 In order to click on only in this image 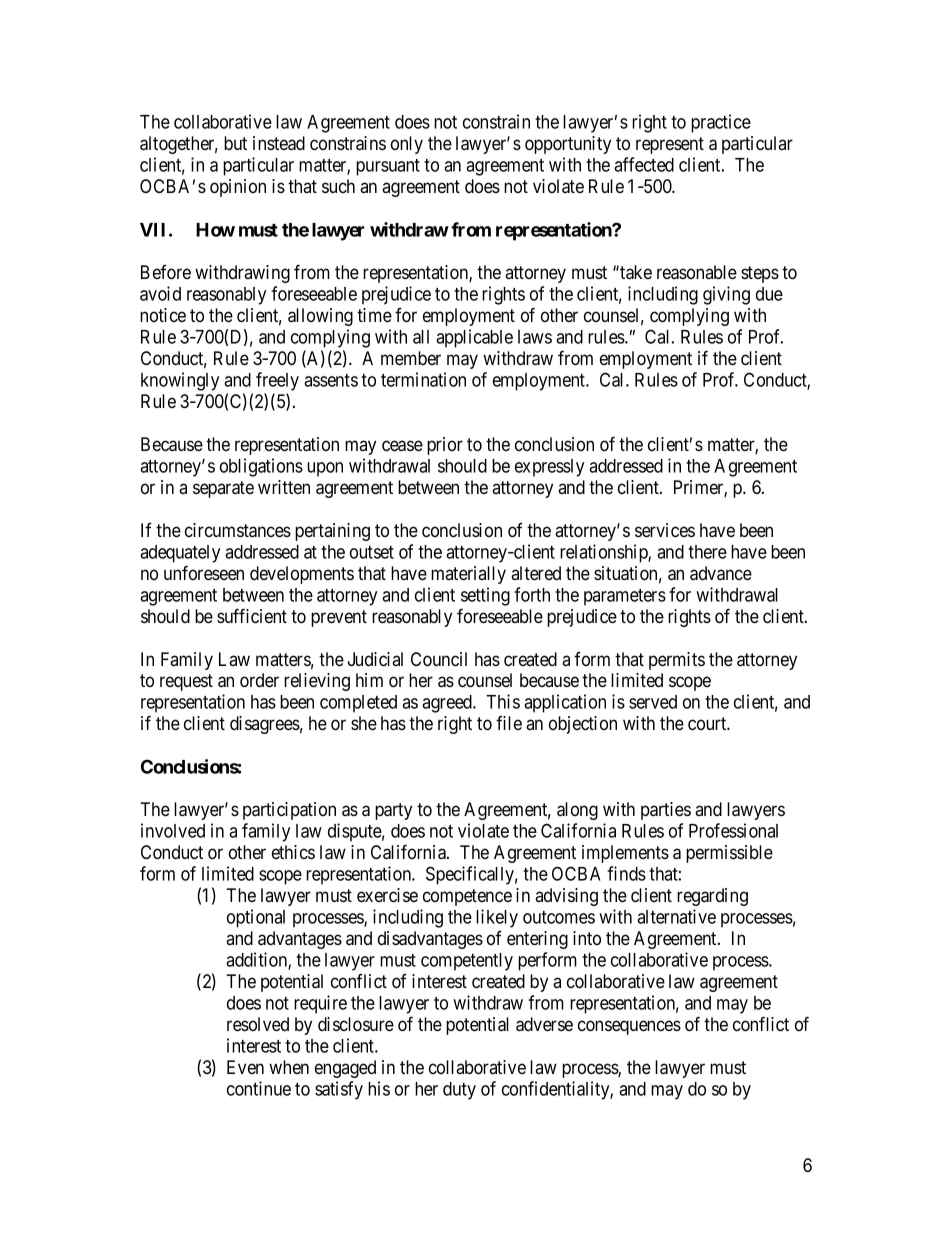, I will do `click(407, 145)`.
